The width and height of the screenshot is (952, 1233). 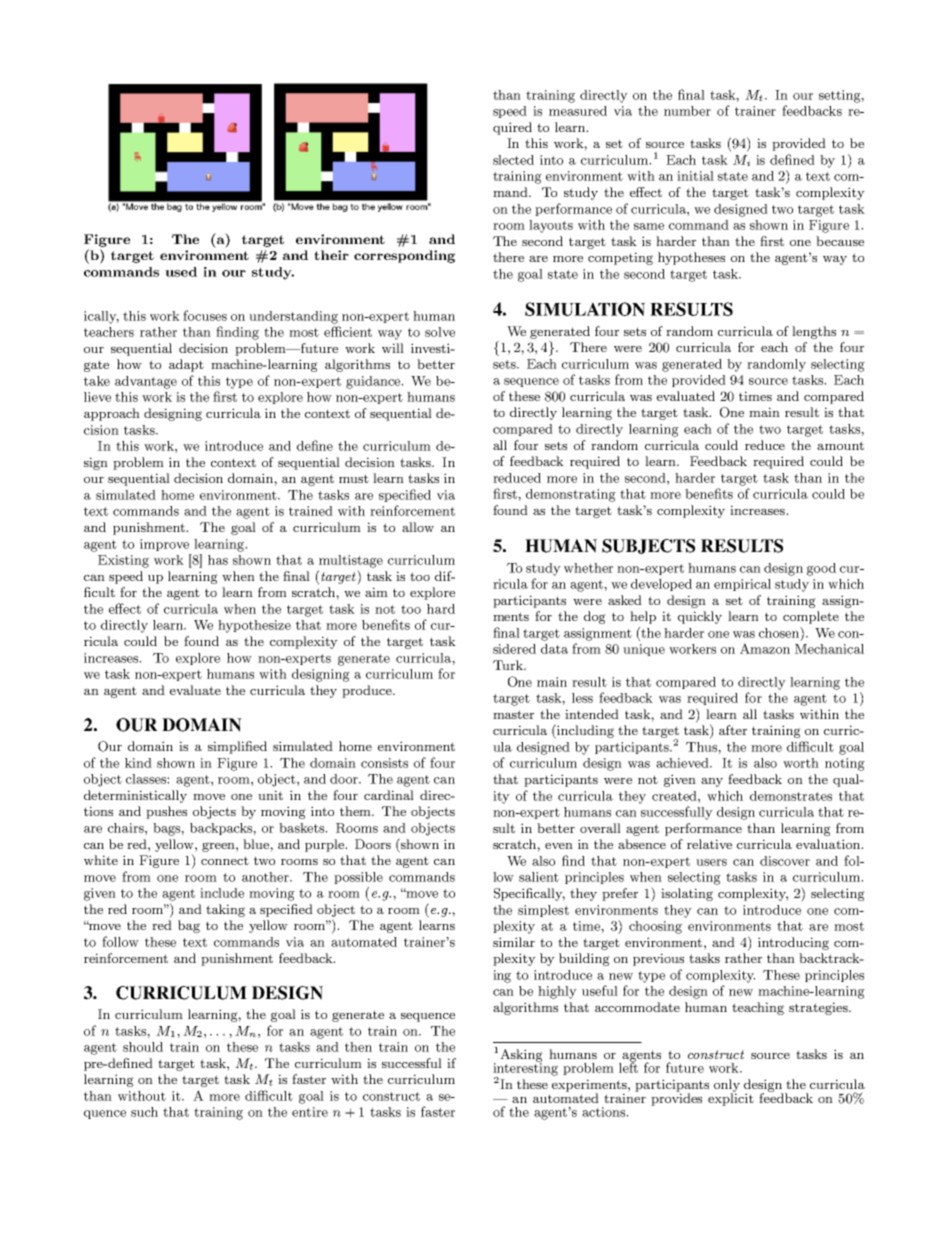 I want to click on discover, so click(x=785, y=861).
